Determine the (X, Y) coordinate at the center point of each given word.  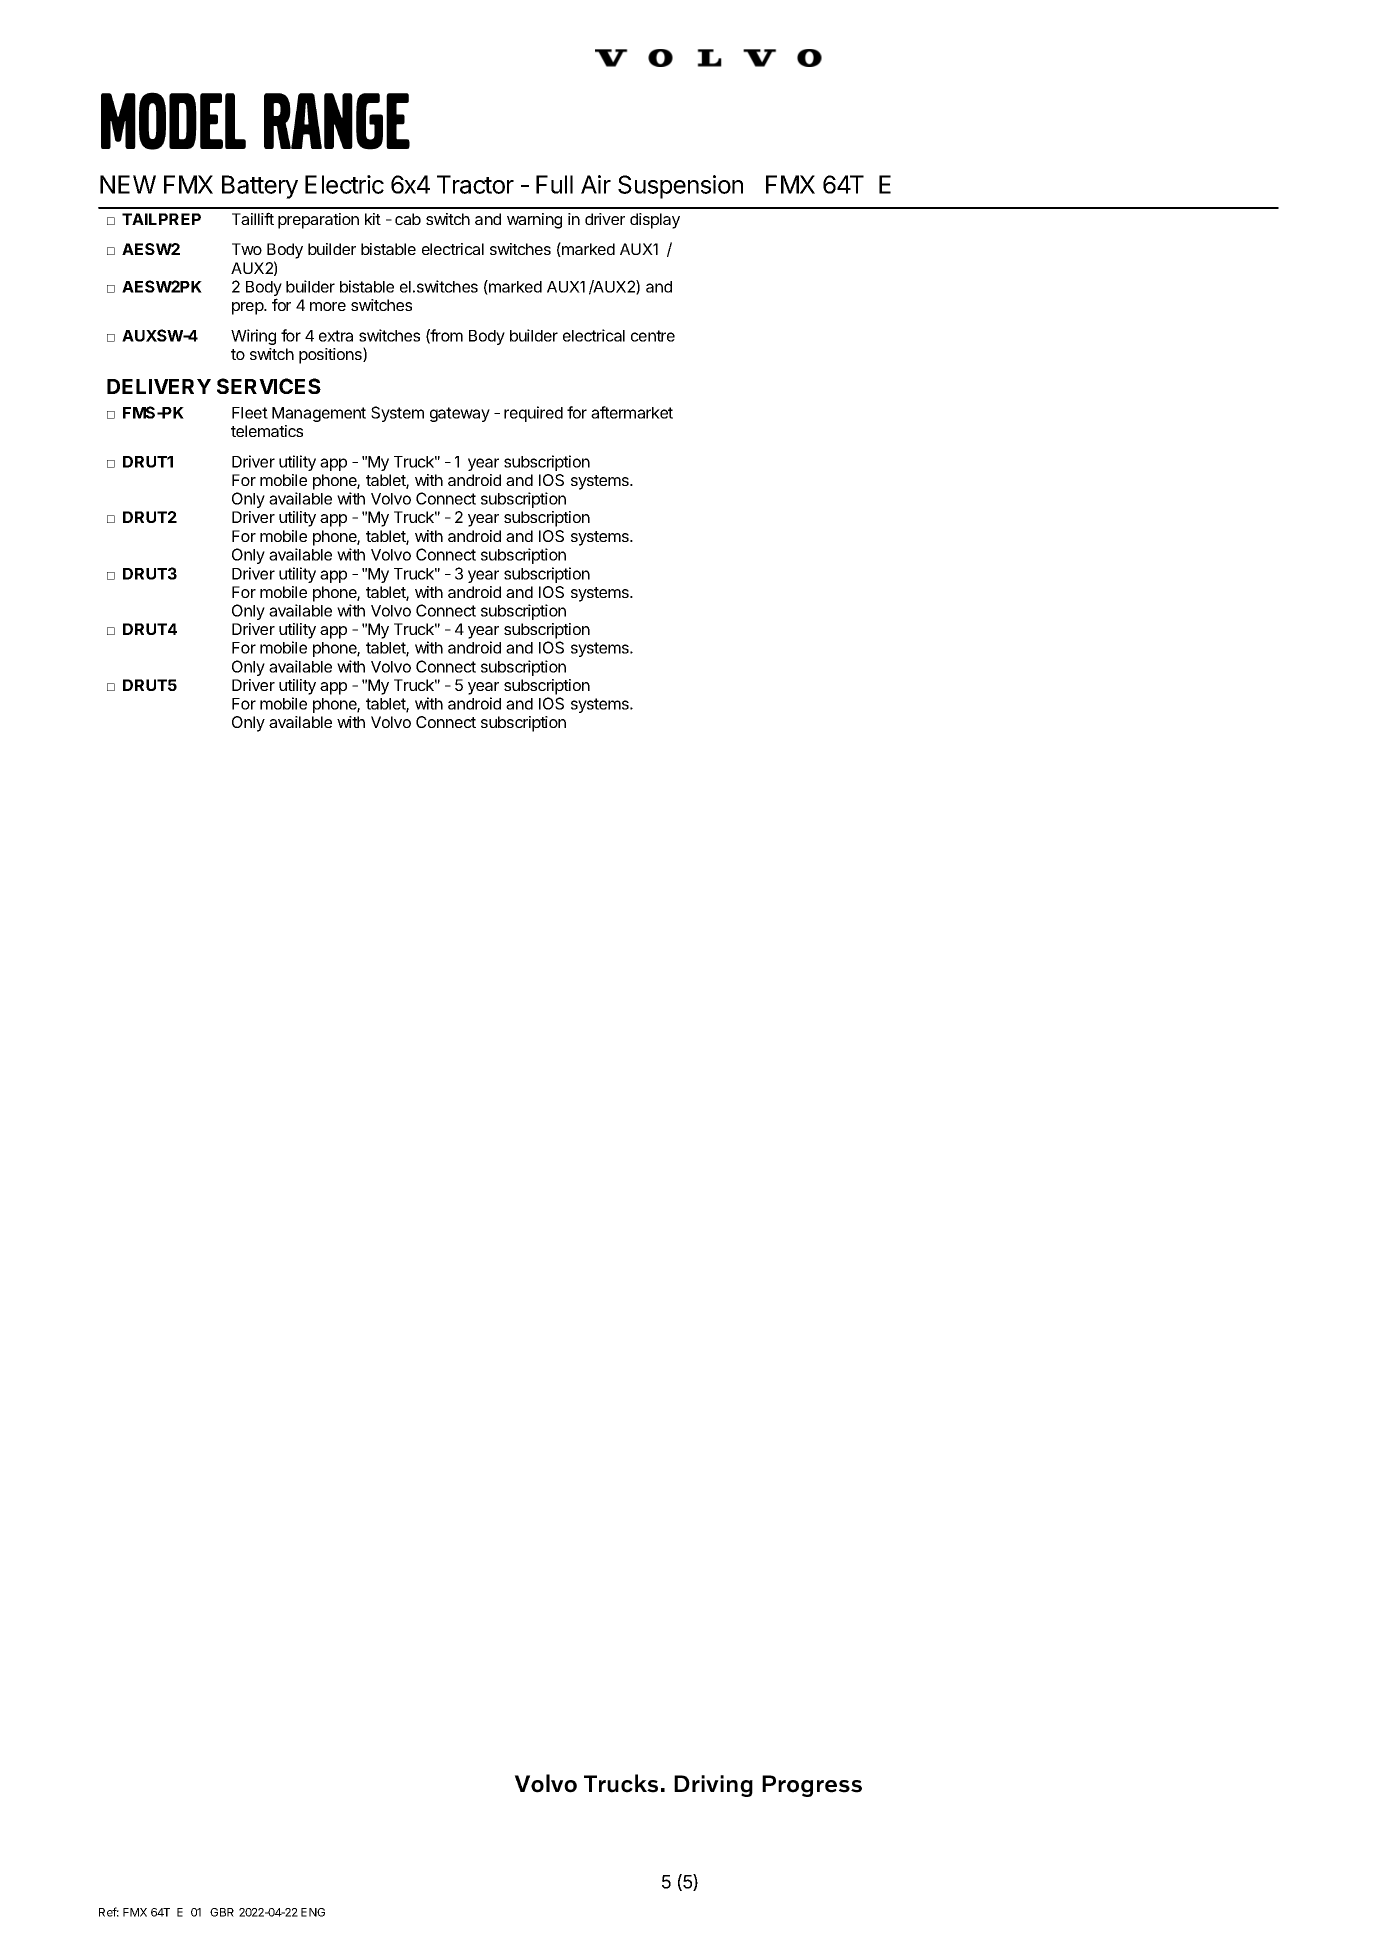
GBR (222, 1912)
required (533, 414)
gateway (460, 414)
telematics (267, 431)
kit (373, 219)
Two (247, 249)
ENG (313, 1912)
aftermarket (632, 412)
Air (596, 184)
